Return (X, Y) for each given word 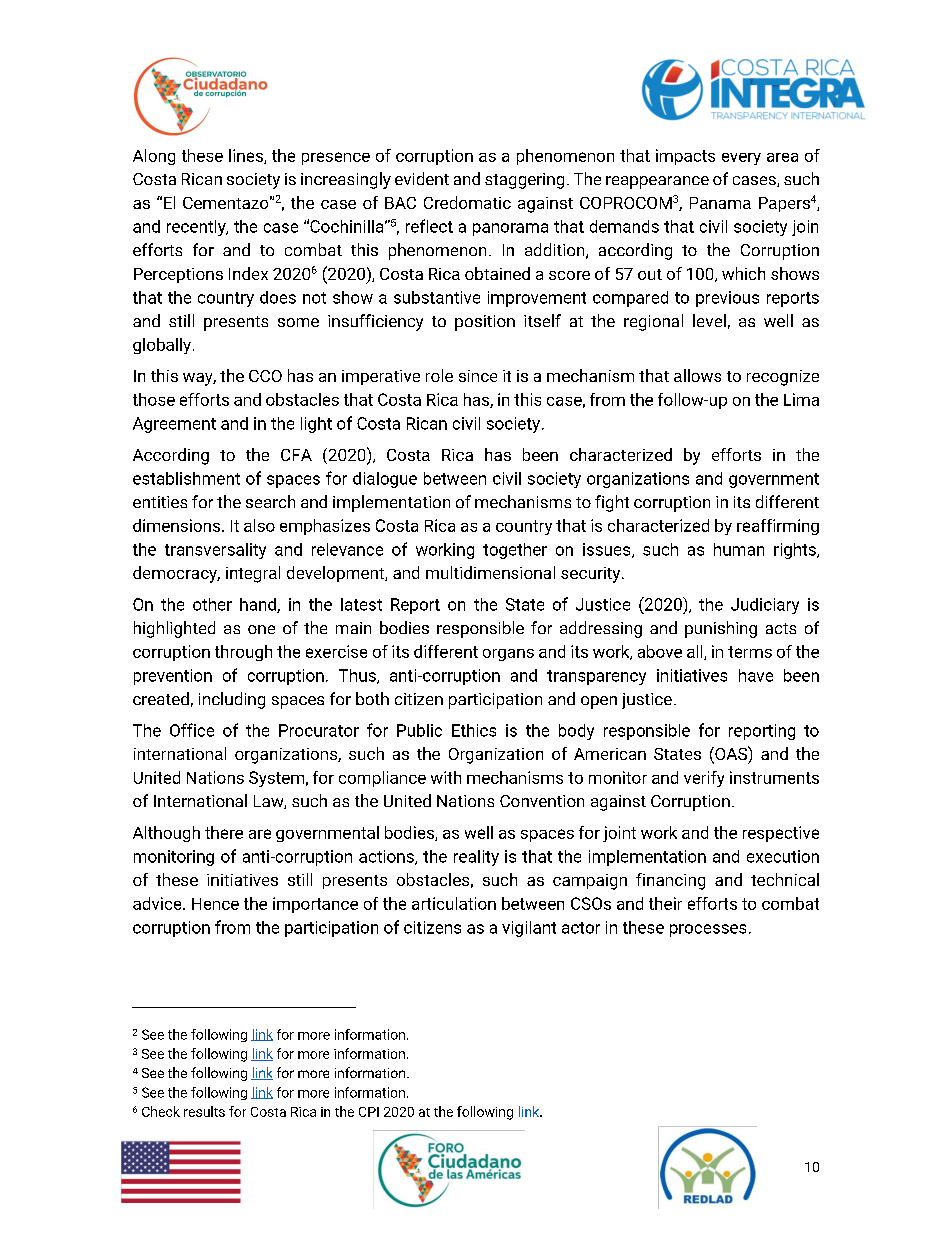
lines (247, 156)
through (243, 653)
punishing (721, 629)
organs (508, 655)
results (204, 1111)
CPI (369, 1112)
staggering (524, 181)
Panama (720, 203)
